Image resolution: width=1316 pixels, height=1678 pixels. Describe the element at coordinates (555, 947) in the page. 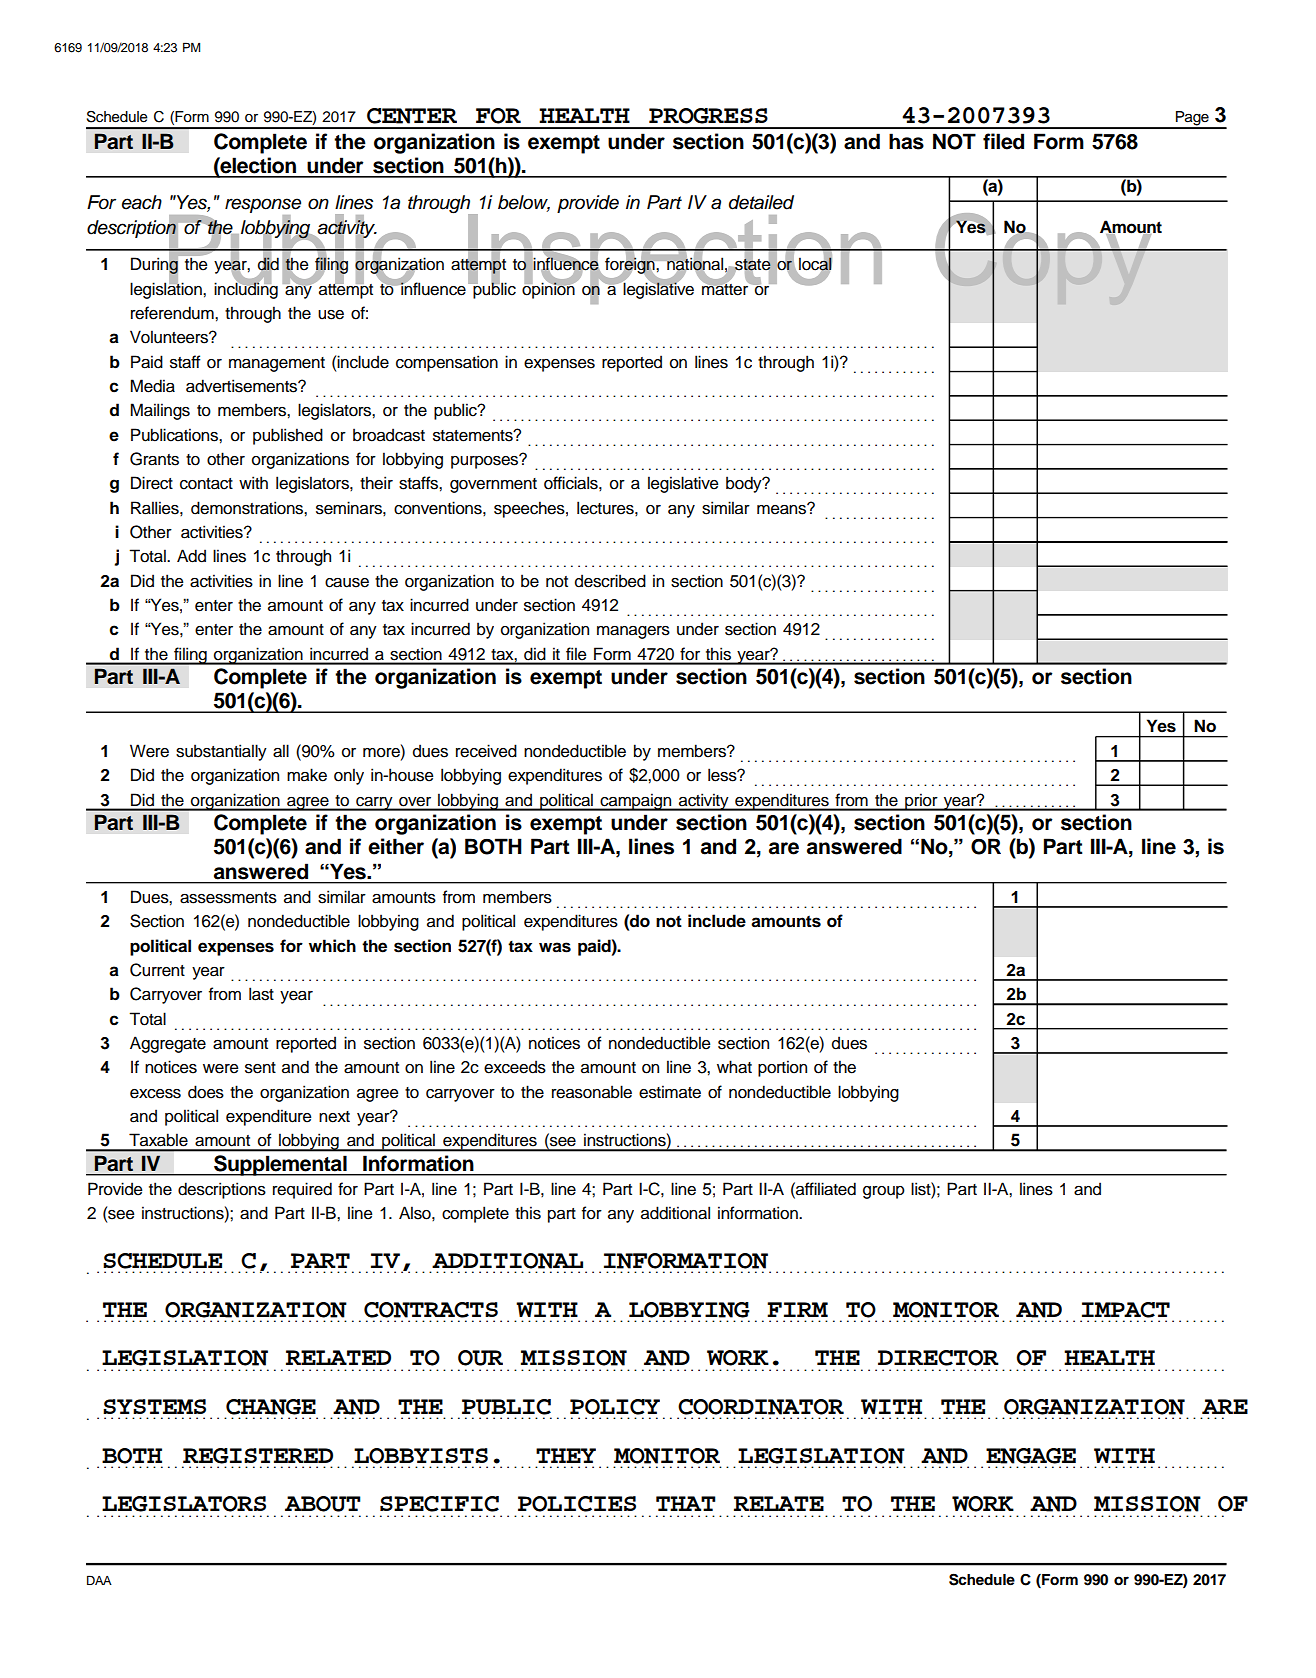

I see `was` at that location.
